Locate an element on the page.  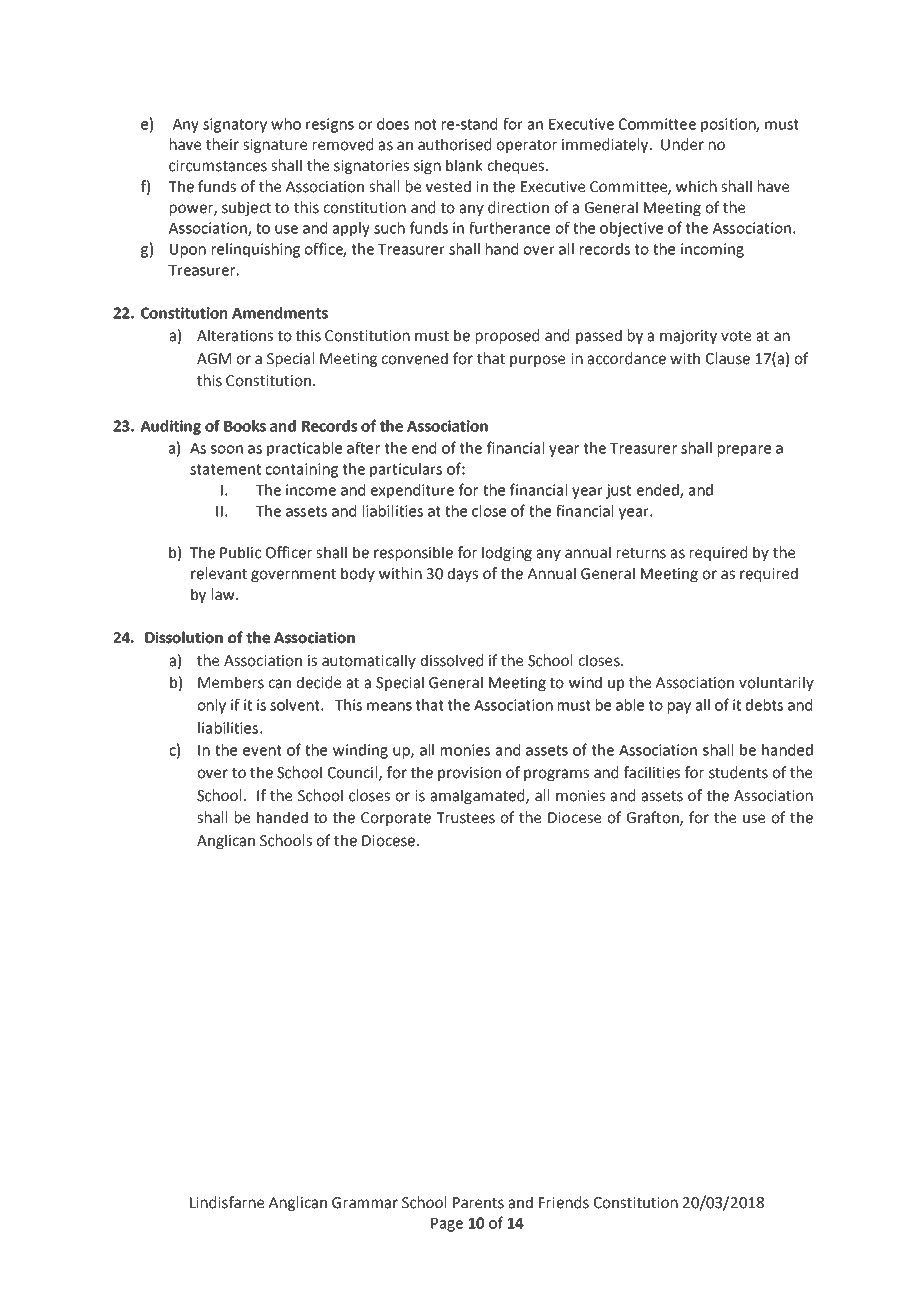
Members is located at coordinates (231, 682).
